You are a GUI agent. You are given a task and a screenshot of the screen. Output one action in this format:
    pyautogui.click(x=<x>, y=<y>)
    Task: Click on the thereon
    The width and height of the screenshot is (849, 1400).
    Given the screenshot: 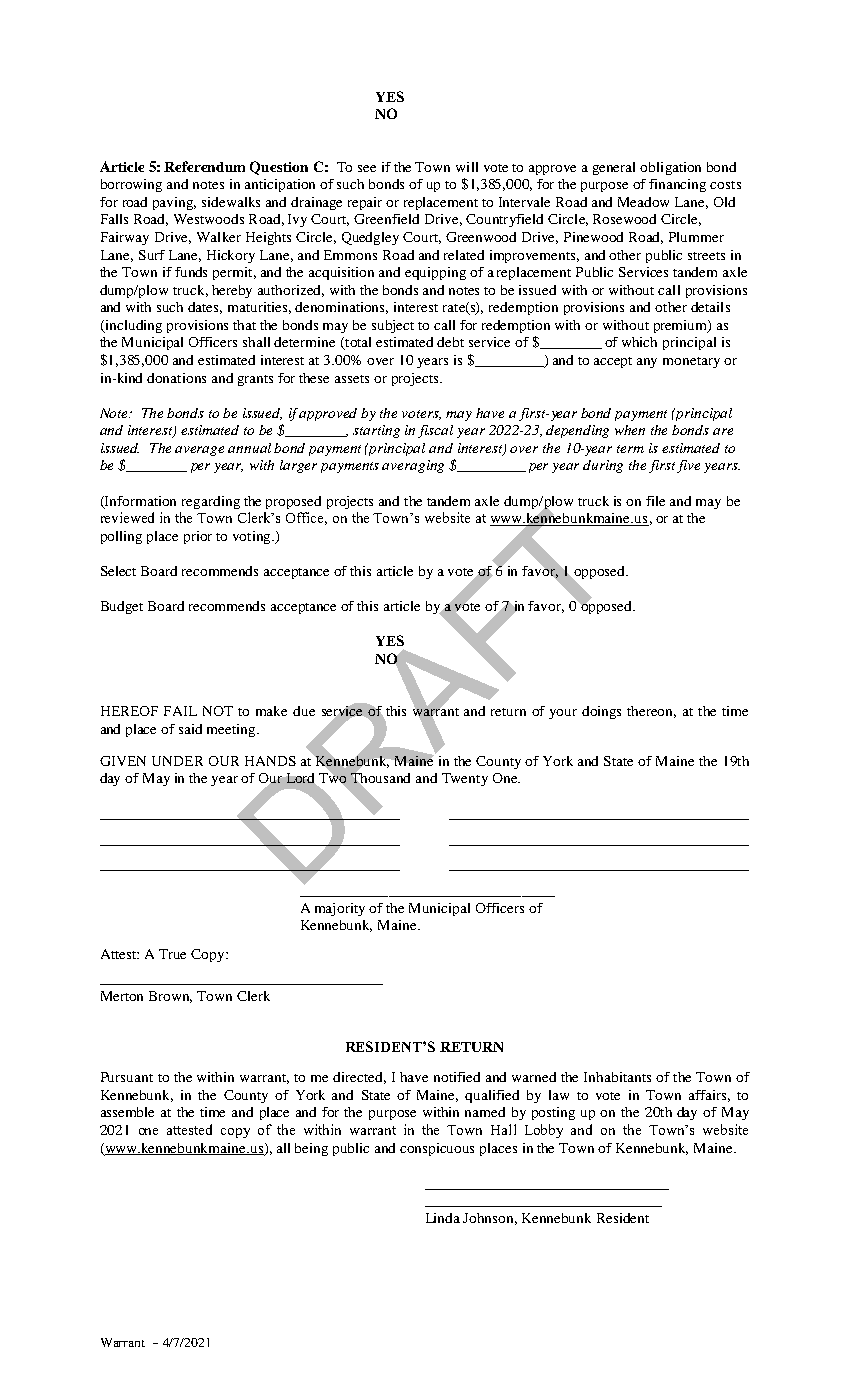 What is the action you would take?
    pyautogui.click(x=651, y=712)
